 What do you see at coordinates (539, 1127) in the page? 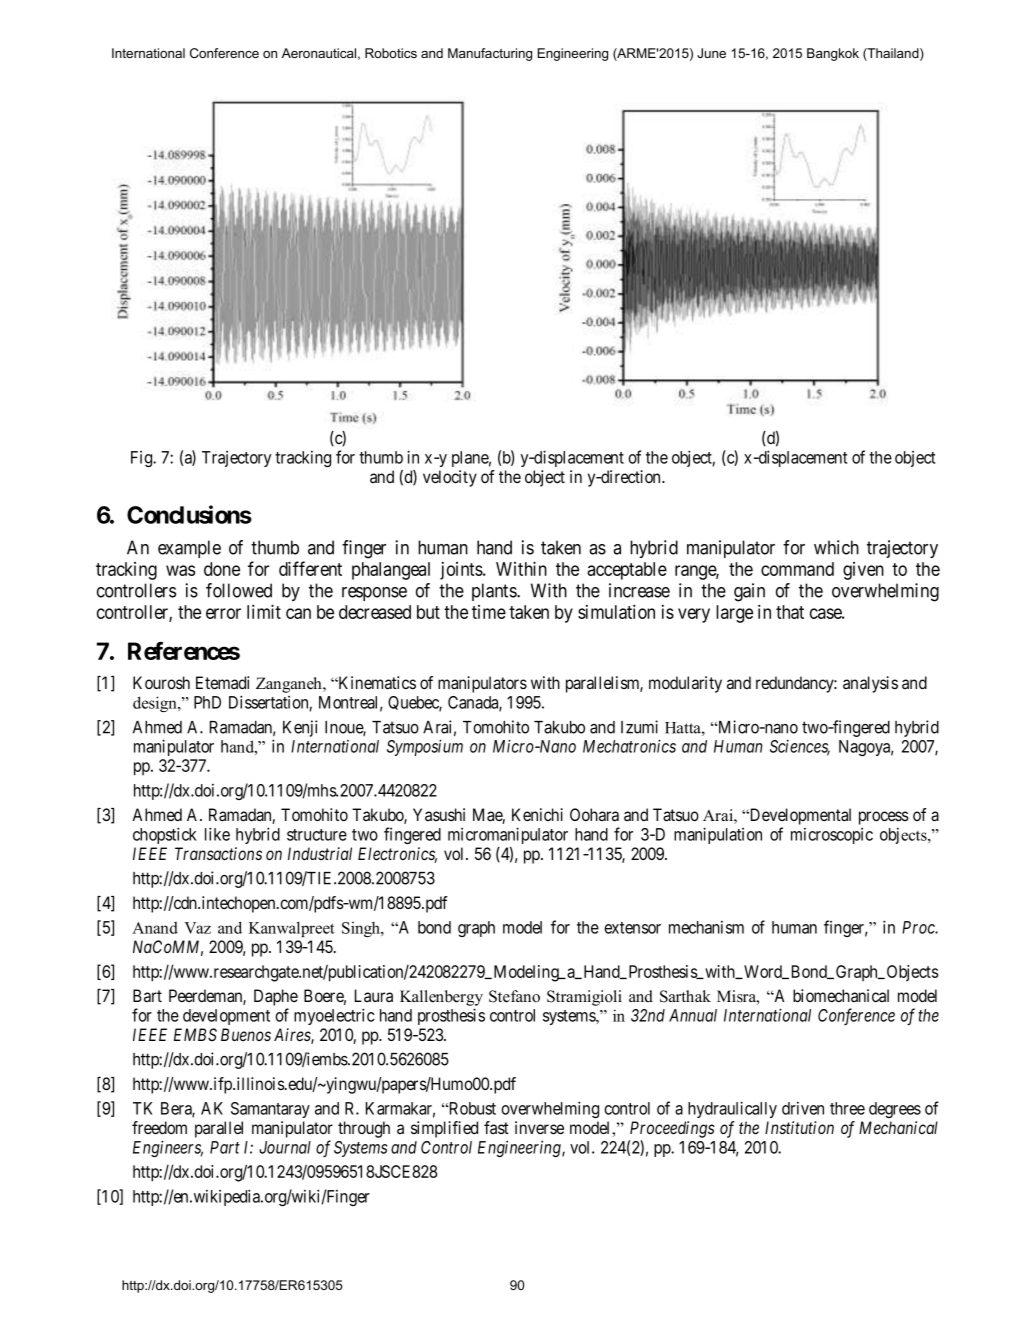
I see `inverse` at bounding box center [539, 1127].
